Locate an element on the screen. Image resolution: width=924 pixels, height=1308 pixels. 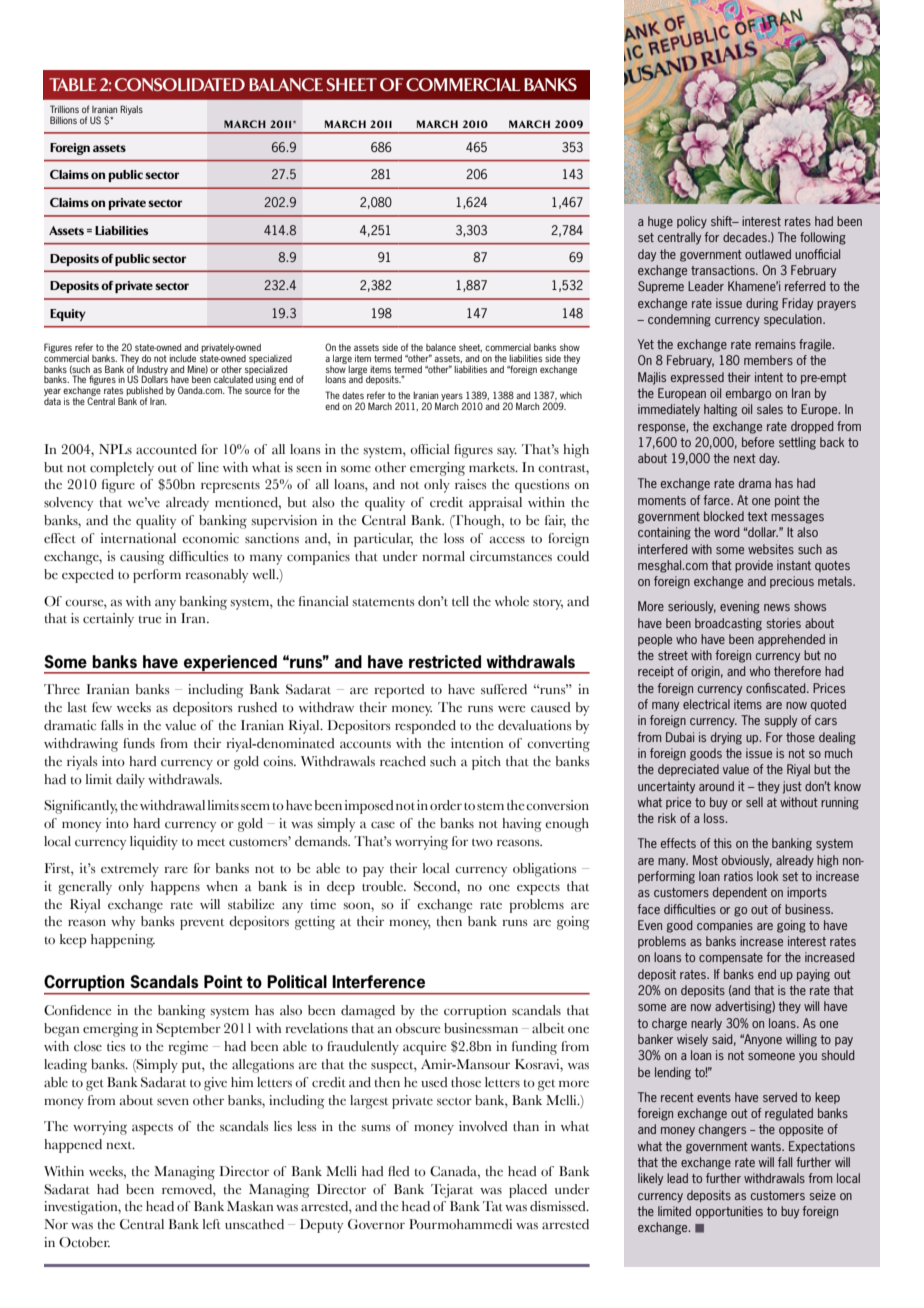
confiscated is located at coordinates (777, 688).
